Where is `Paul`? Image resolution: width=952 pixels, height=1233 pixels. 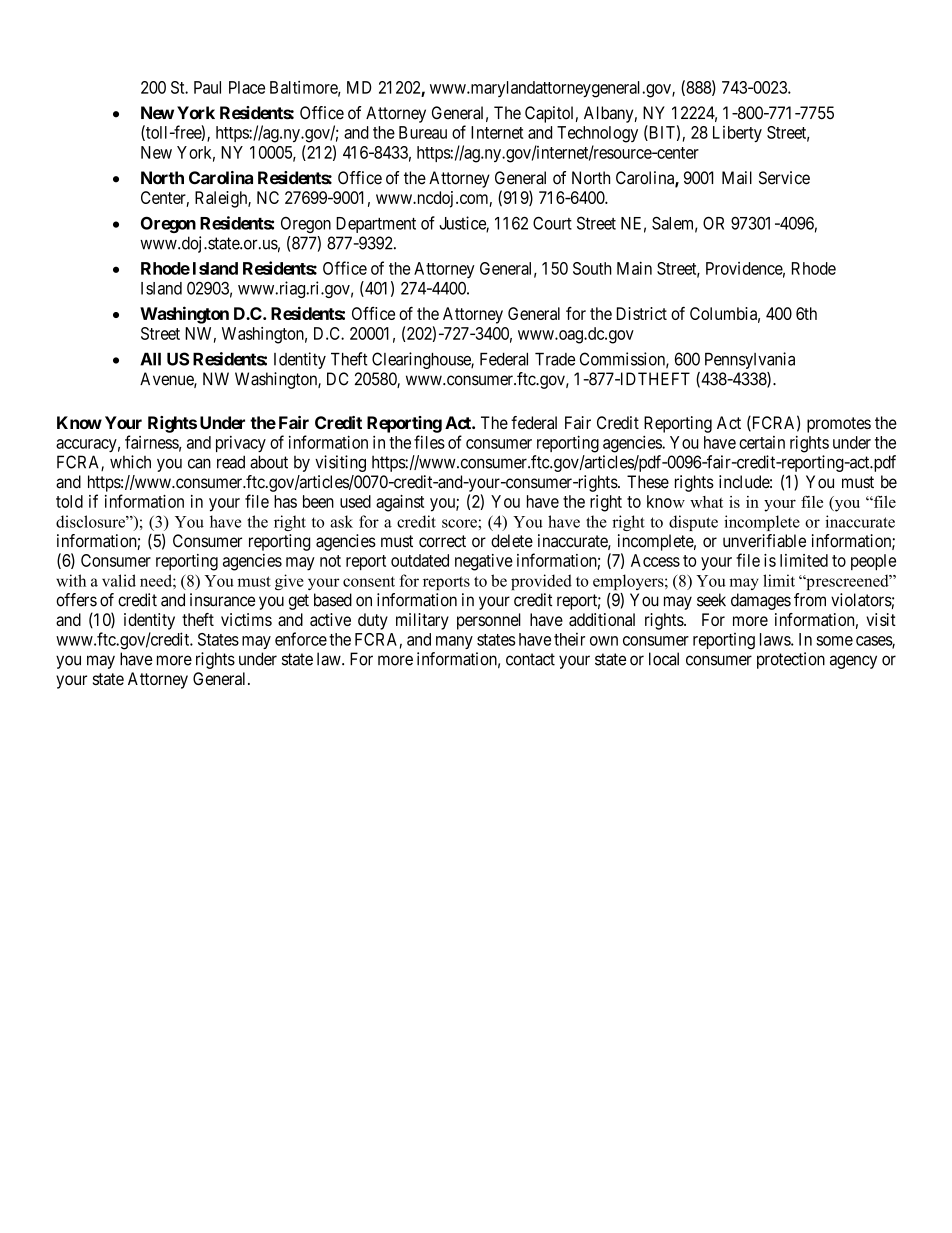 Paul is located at coordinates (207, 87).
